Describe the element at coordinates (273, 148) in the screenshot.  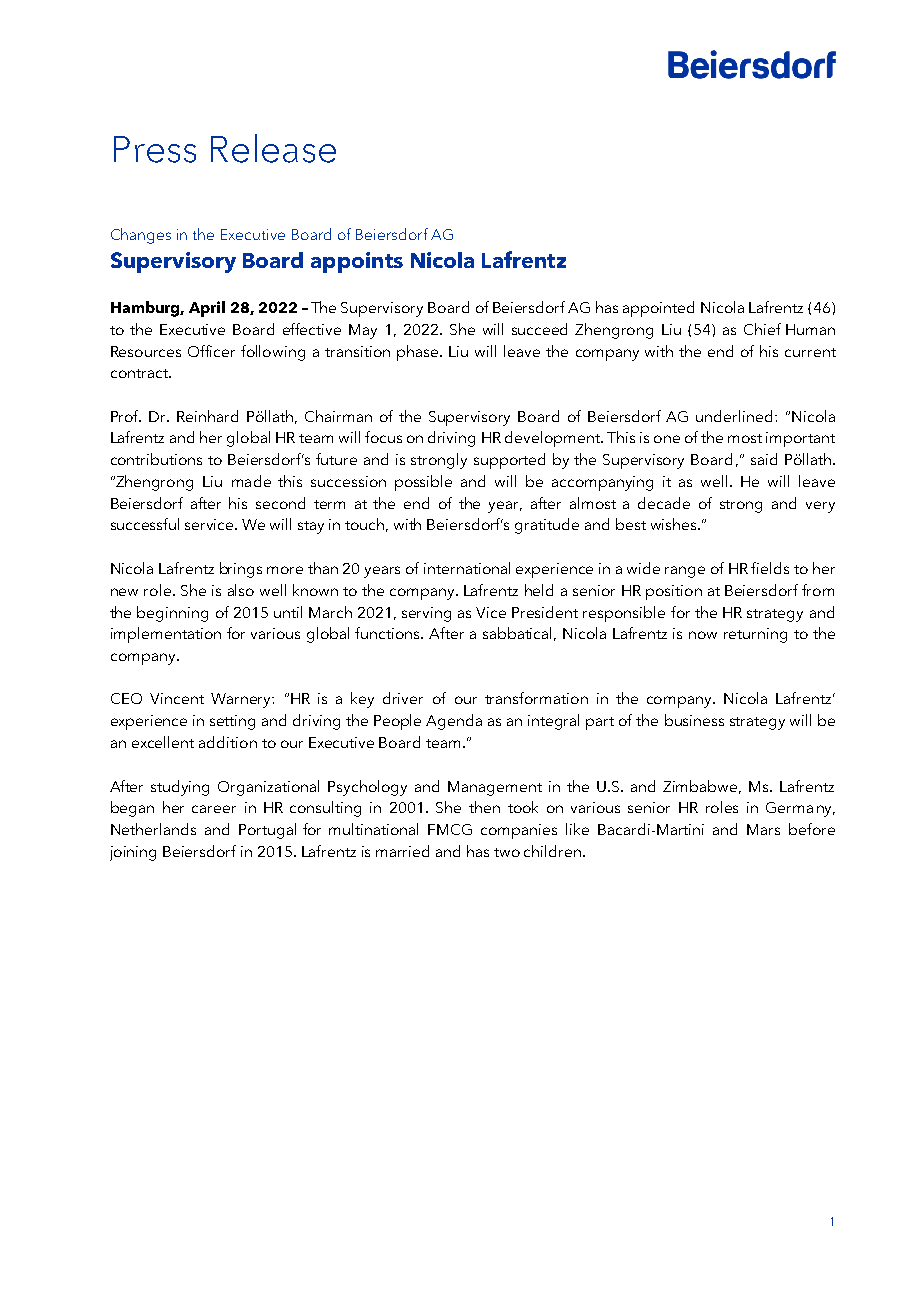
I see `Release` at that location.
